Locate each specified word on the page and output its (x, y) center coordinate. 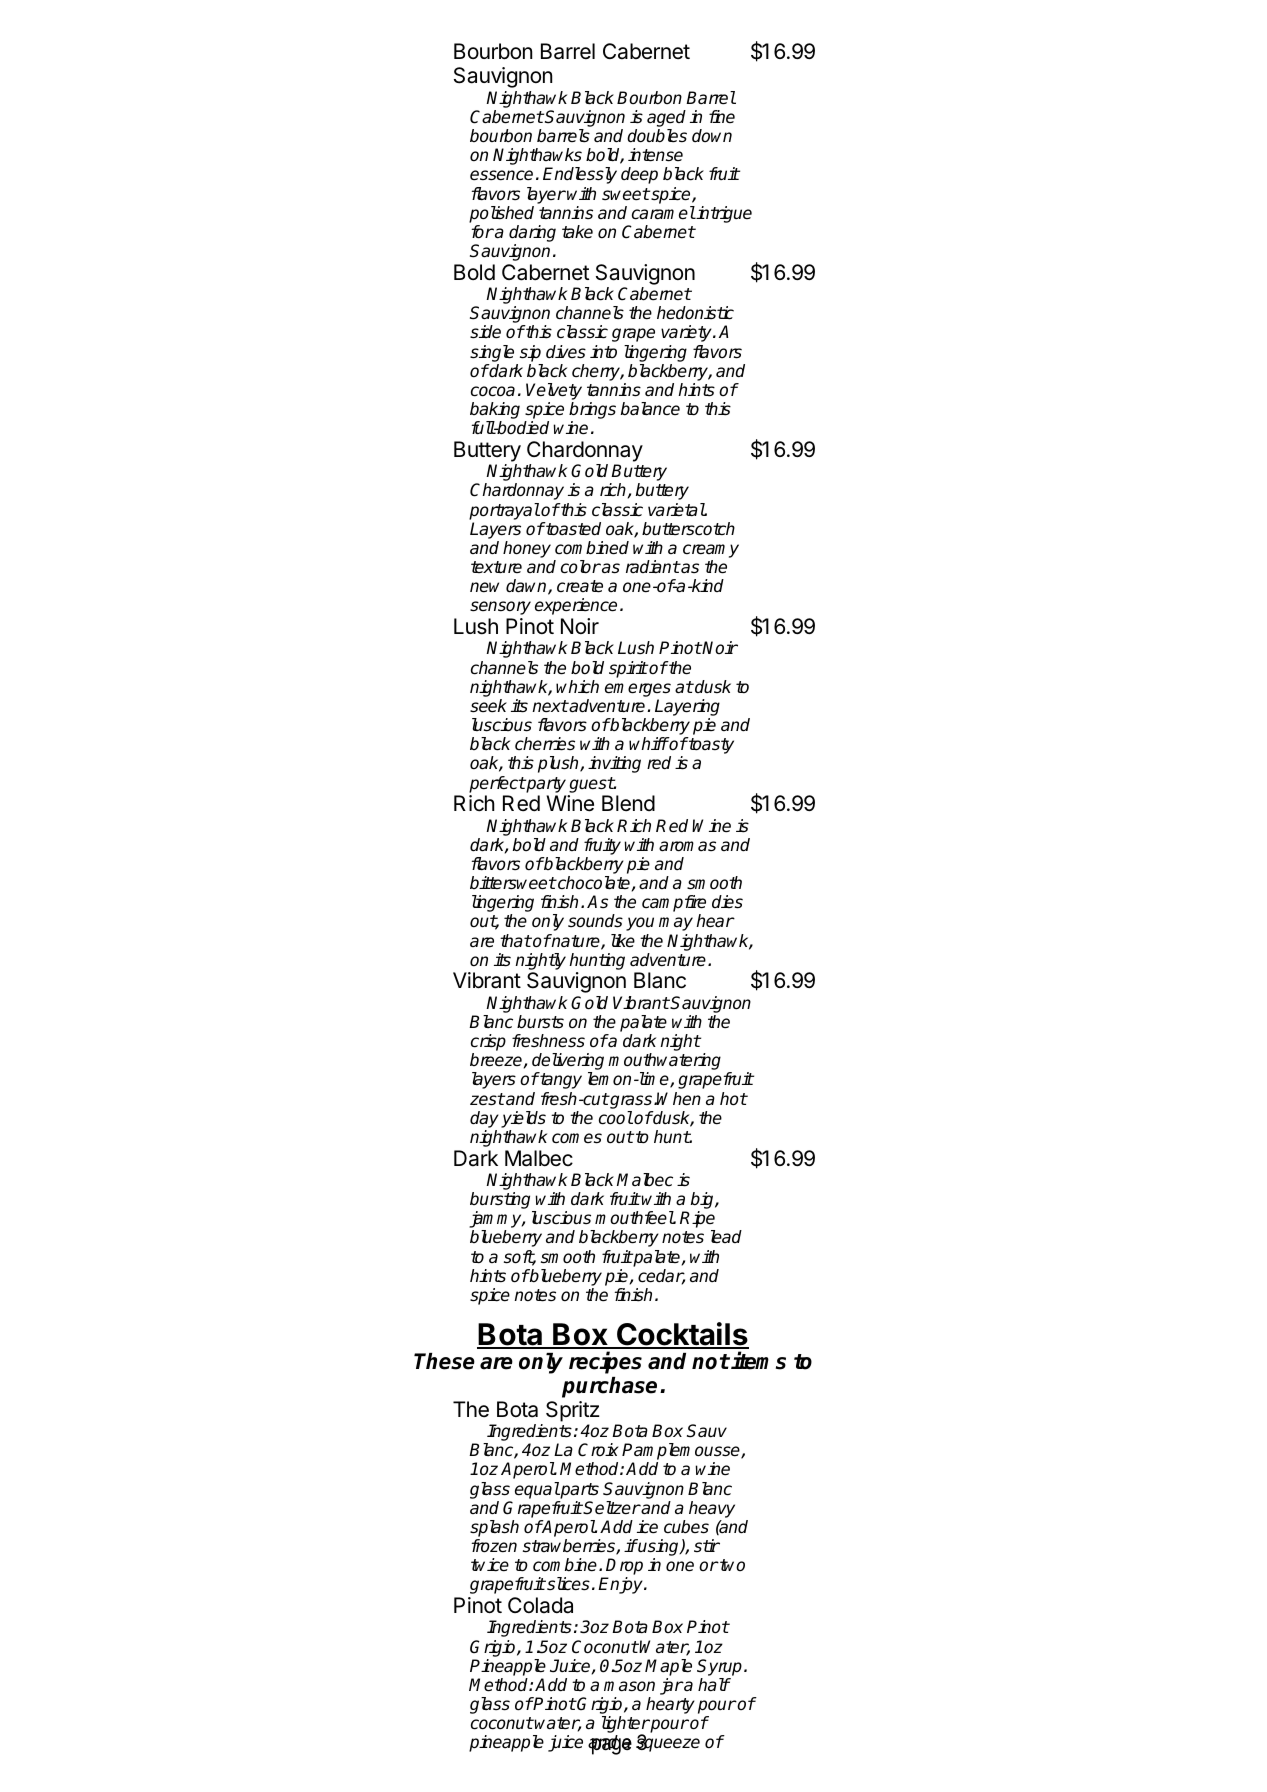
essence (501, 175)
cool (616, 1118)
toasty (710, 745)
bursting (502, 1202)
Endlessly (580, 175)
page (610, 1746)
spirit (628, 669)
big (703, 1202)
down (712, 135)
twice (490, 1565)
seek (488, 706)
